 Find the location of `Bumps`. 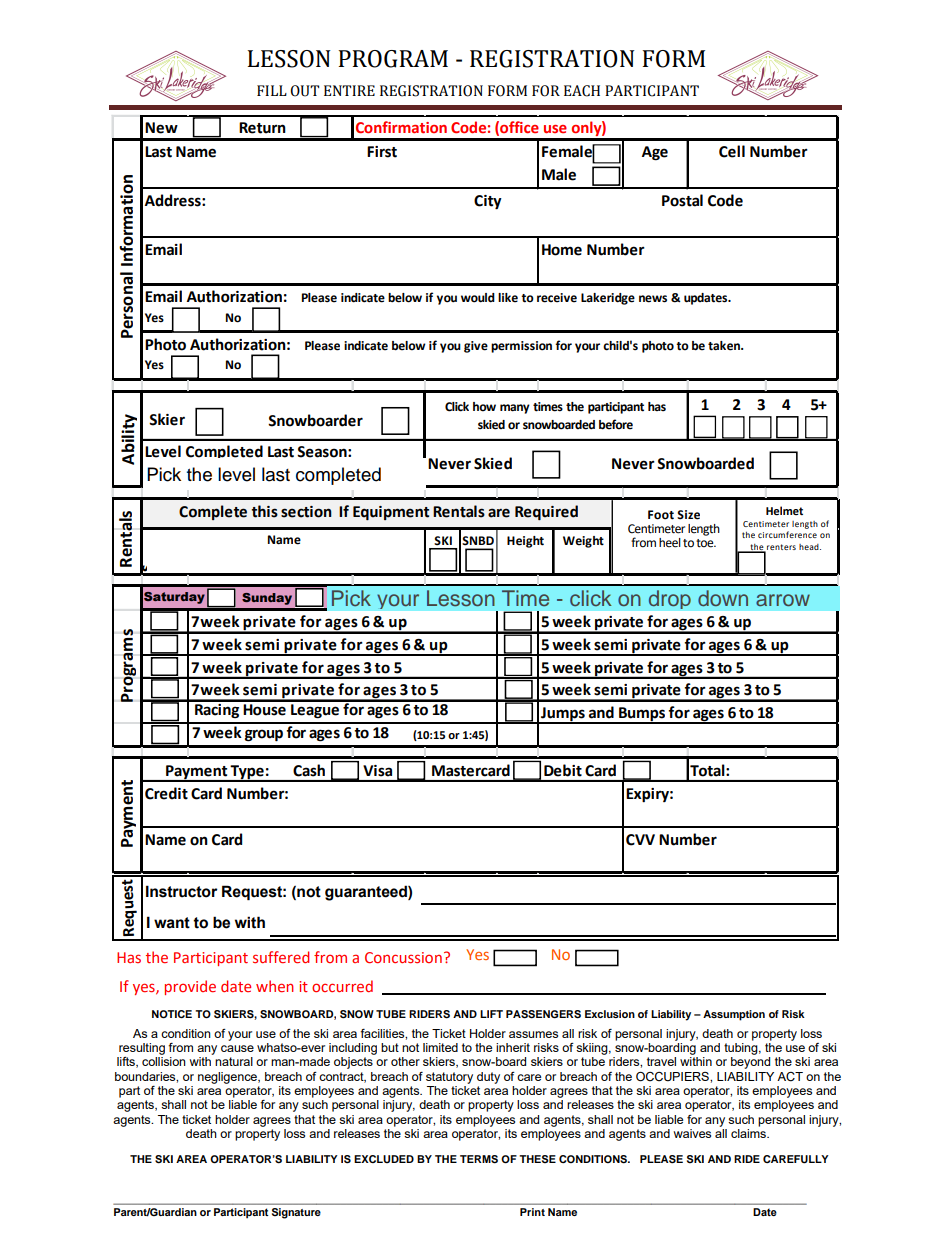

Bumps is located at coordinates (642, 715).
